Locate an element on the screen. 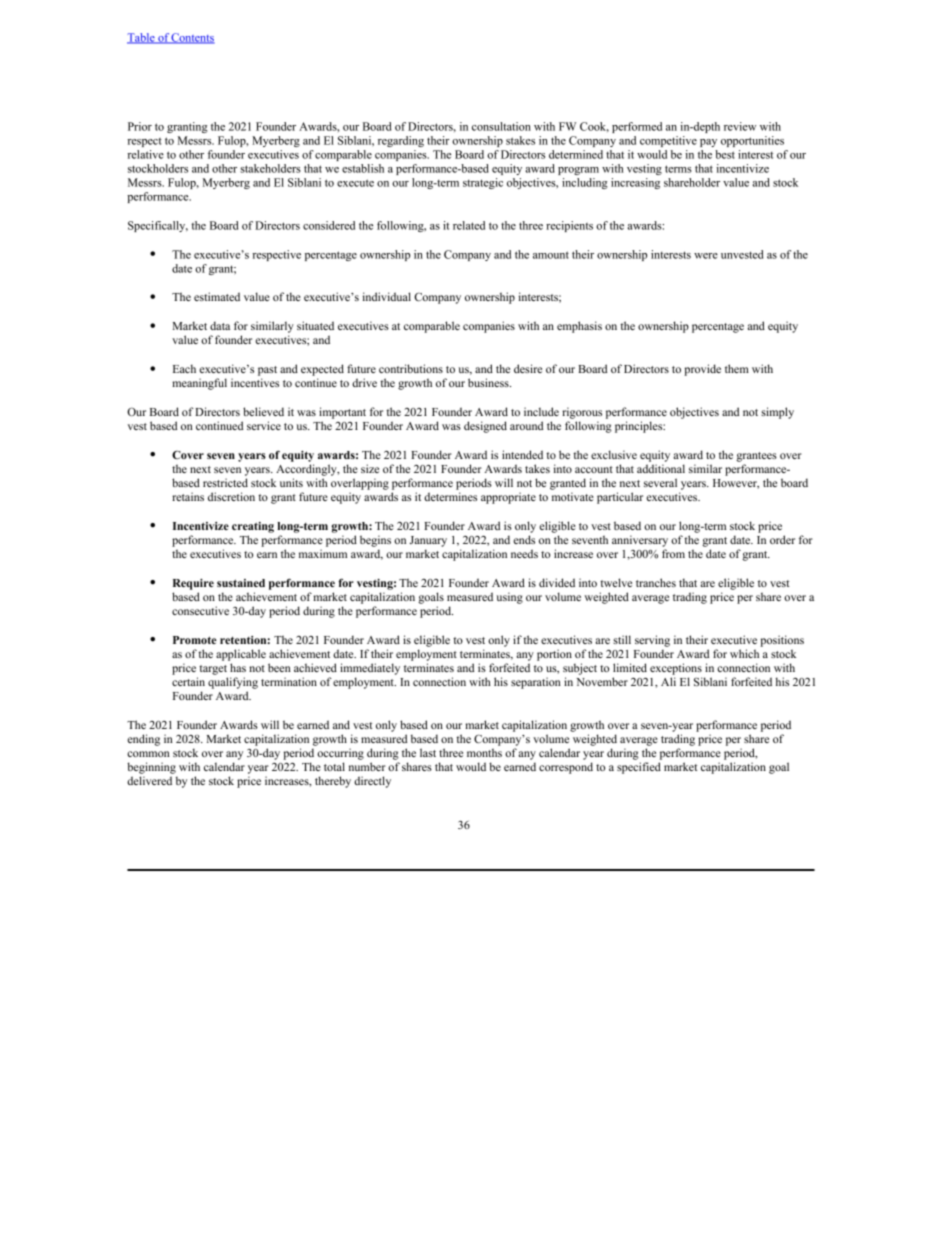 This screenshot has height=1233, width=952. pay is located at coordinates (708, 143).
